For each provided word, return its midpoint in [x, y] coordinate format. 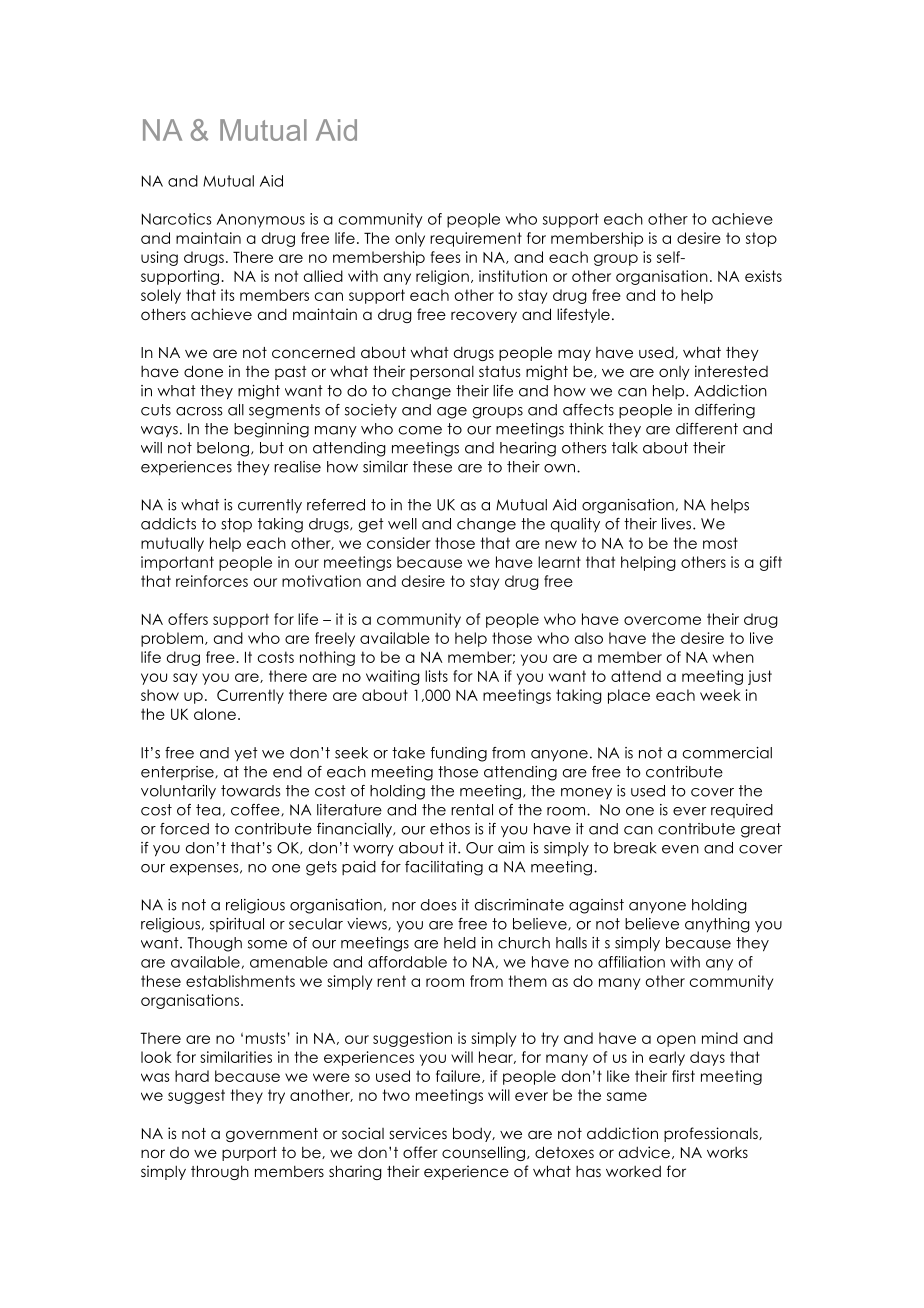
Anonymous [261, 221]
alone [215, 714]
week [720, 695]
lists [436, 676]
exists [763, 276]
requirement [476, 239]
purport [249, 1154]
